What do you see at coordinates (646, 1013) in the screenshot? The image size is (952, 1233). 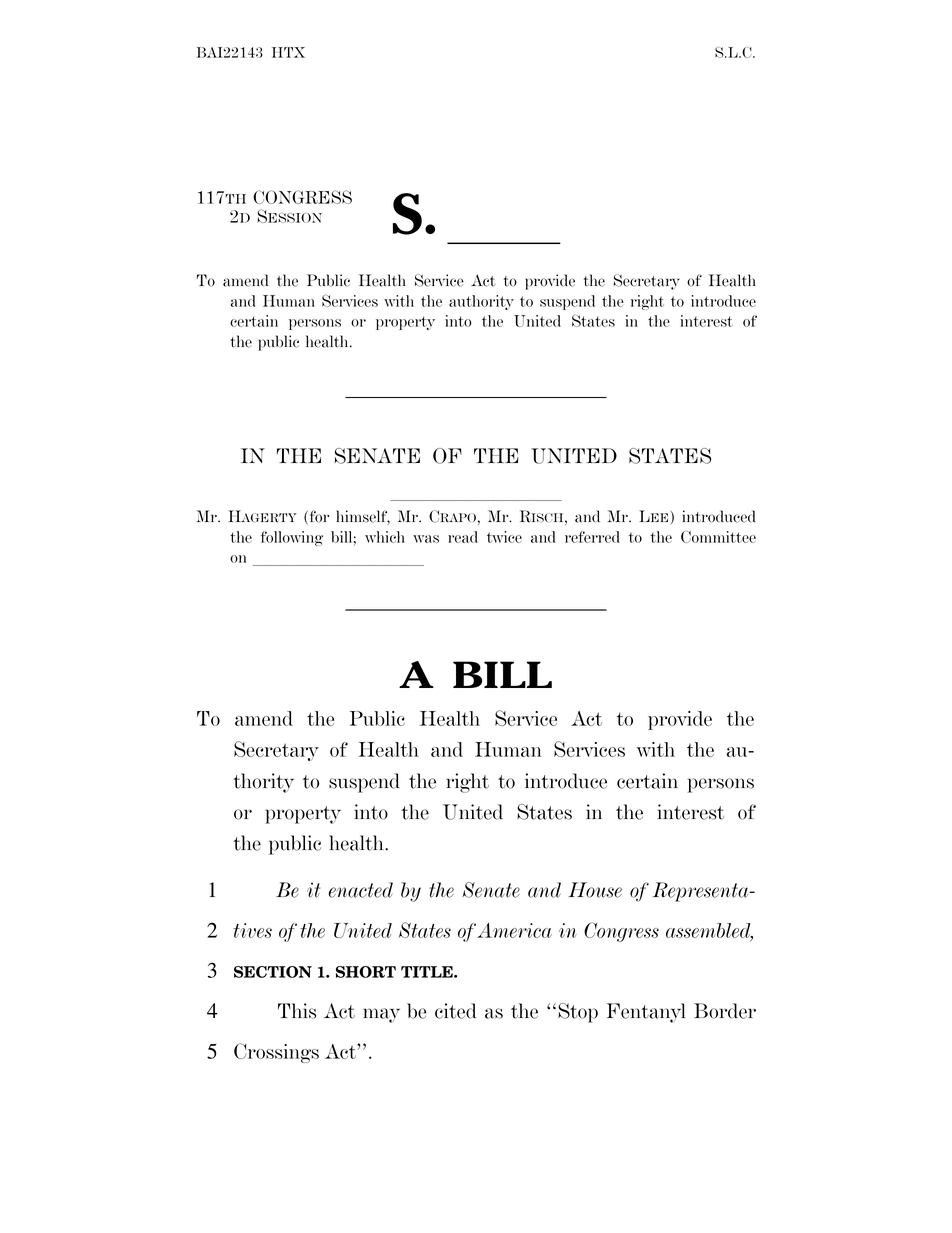 I see `Fentanyl` at bounding box center [646, 1013].
